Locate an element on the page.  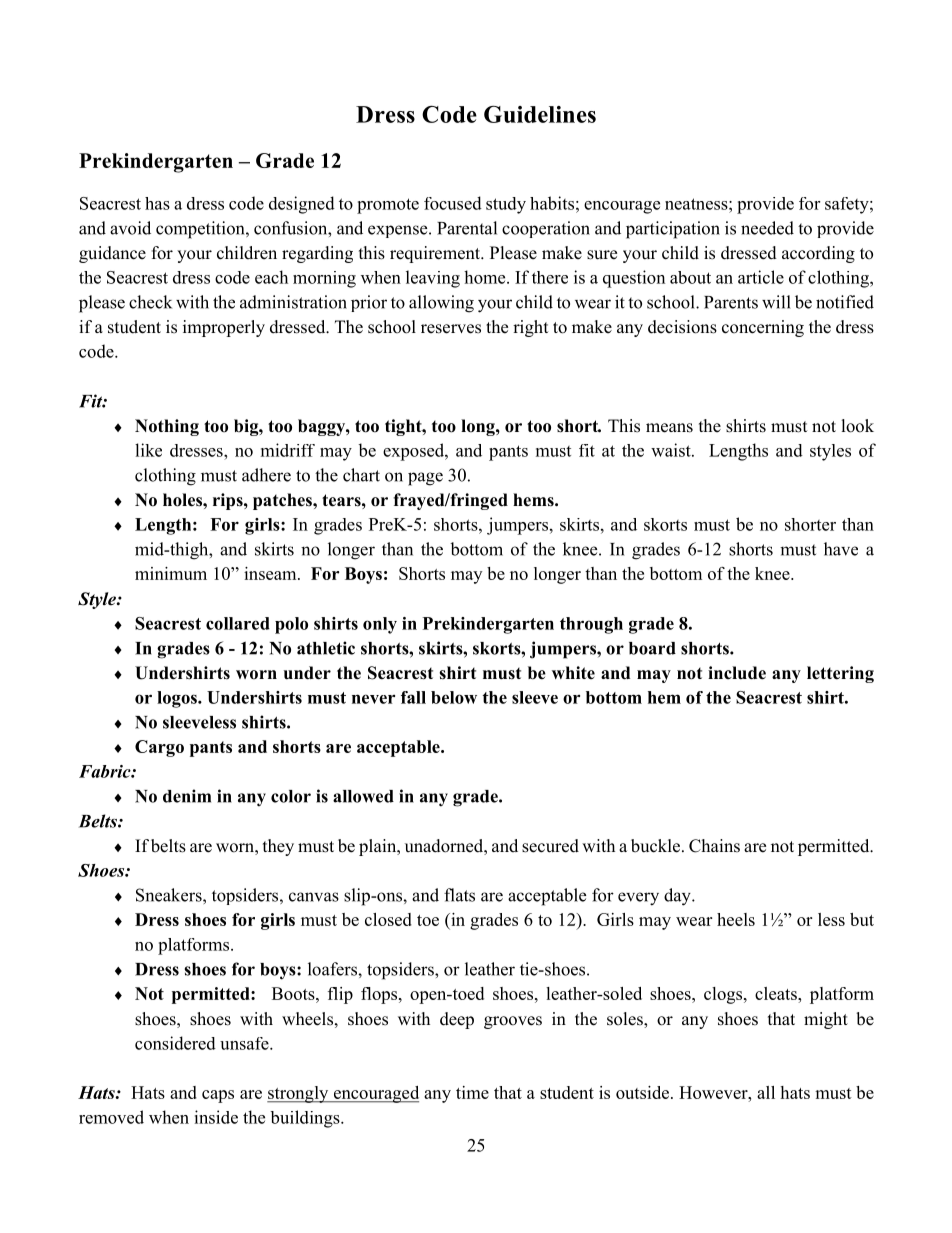
Guidelines is located at coordinates (540, 114).
